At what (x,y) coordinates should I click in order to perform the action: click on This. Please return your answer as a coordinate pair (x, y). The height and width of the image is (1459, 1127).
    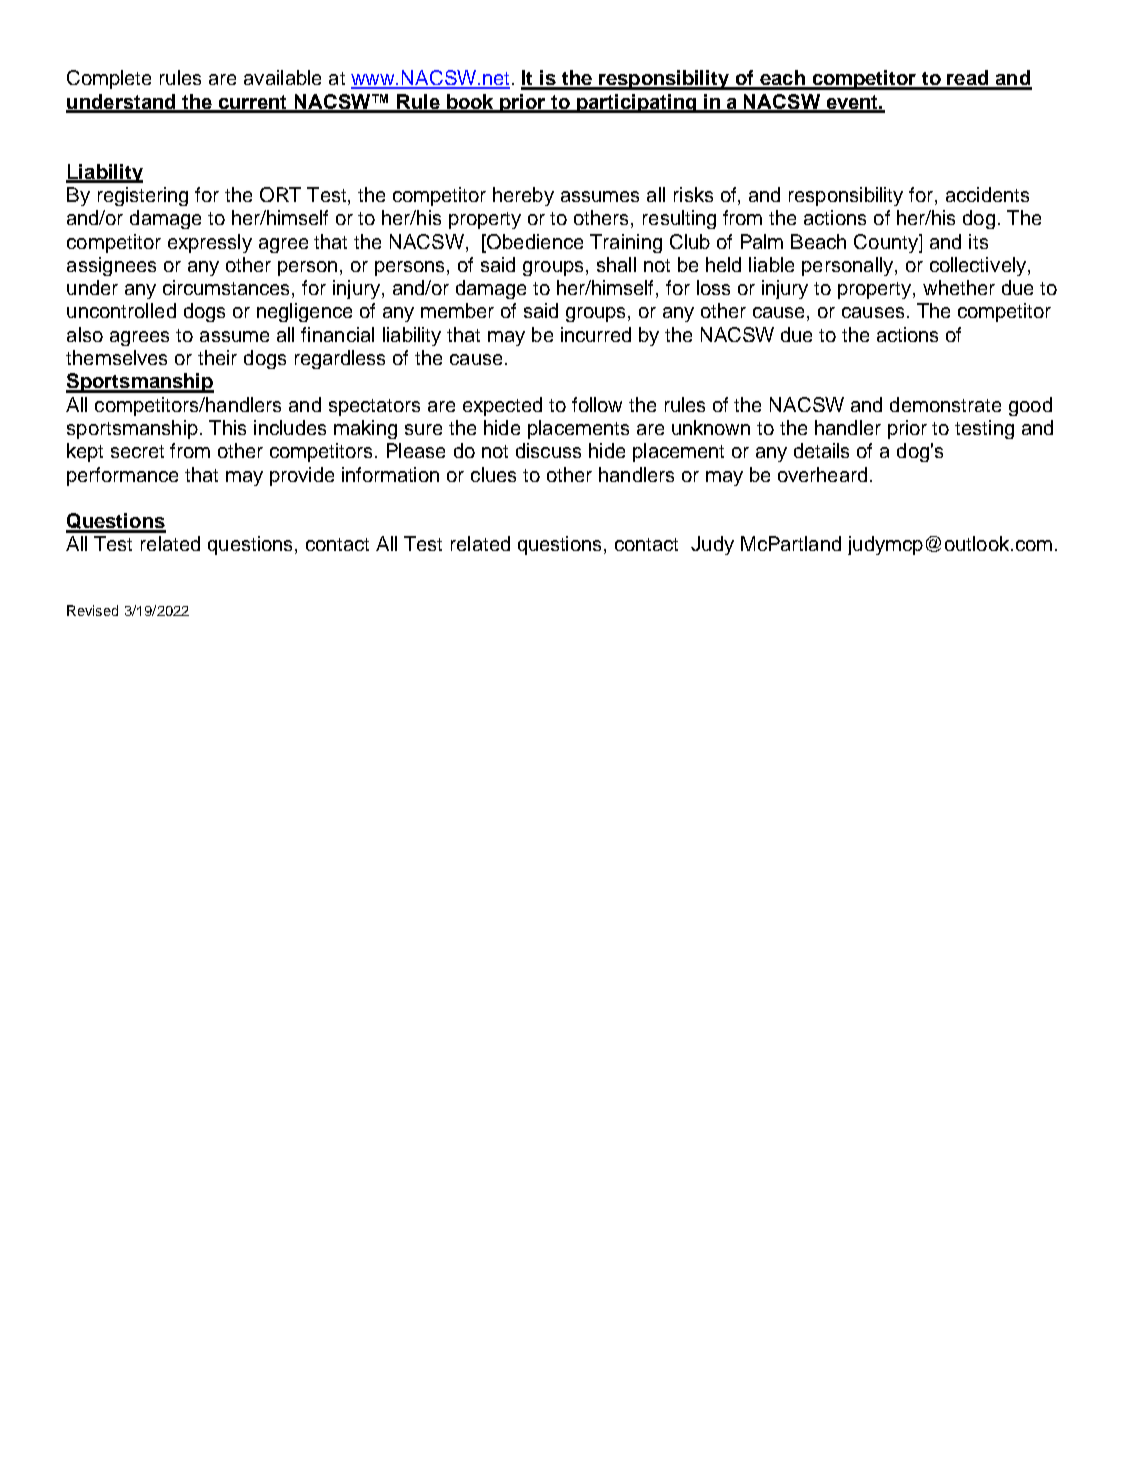
    Looking at the image, I should click on (227, 427).
